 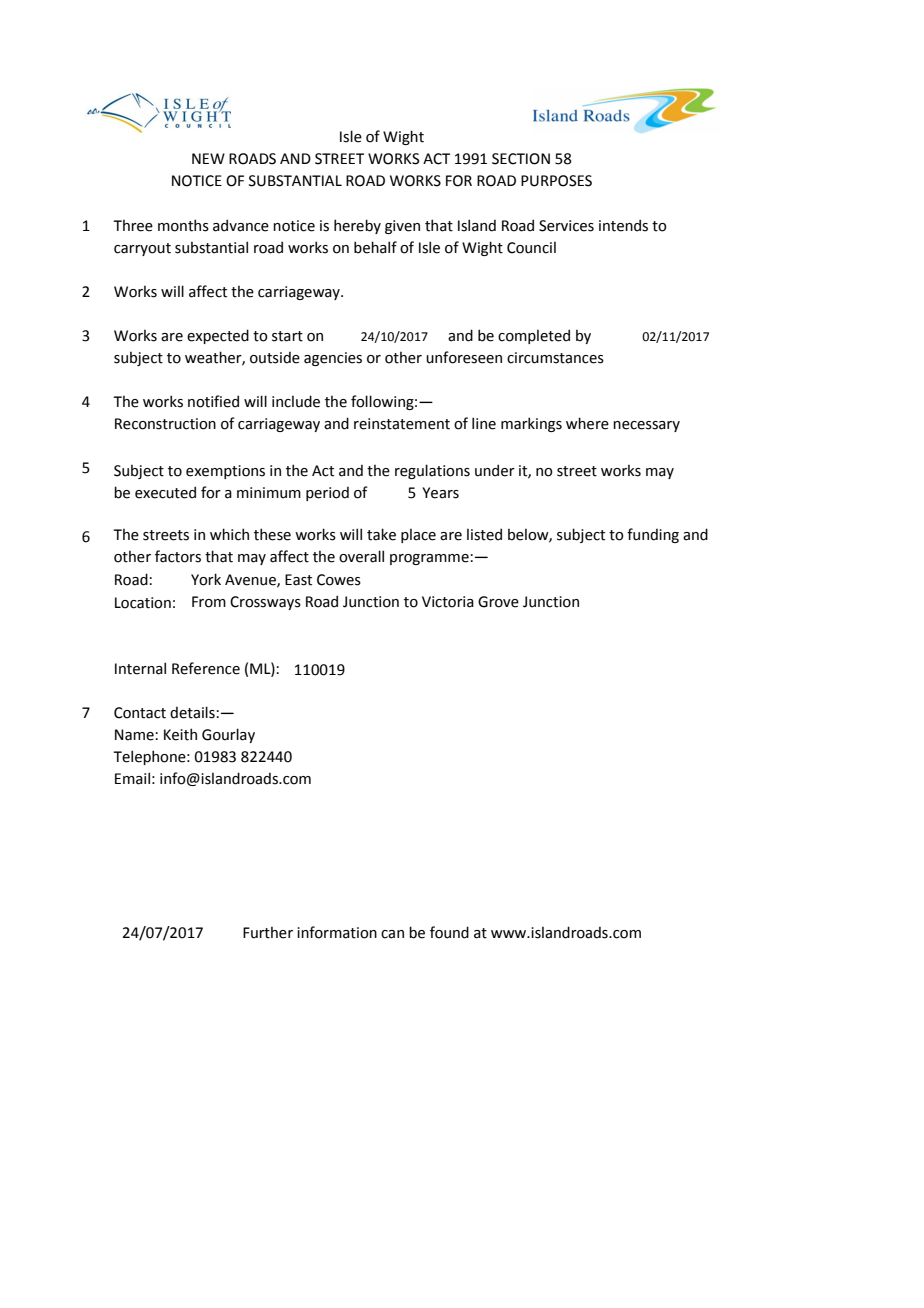 What do you see at coordinates (556, 181) in the page?
I see `PURPOSES` at bounding box center [556, 181].
